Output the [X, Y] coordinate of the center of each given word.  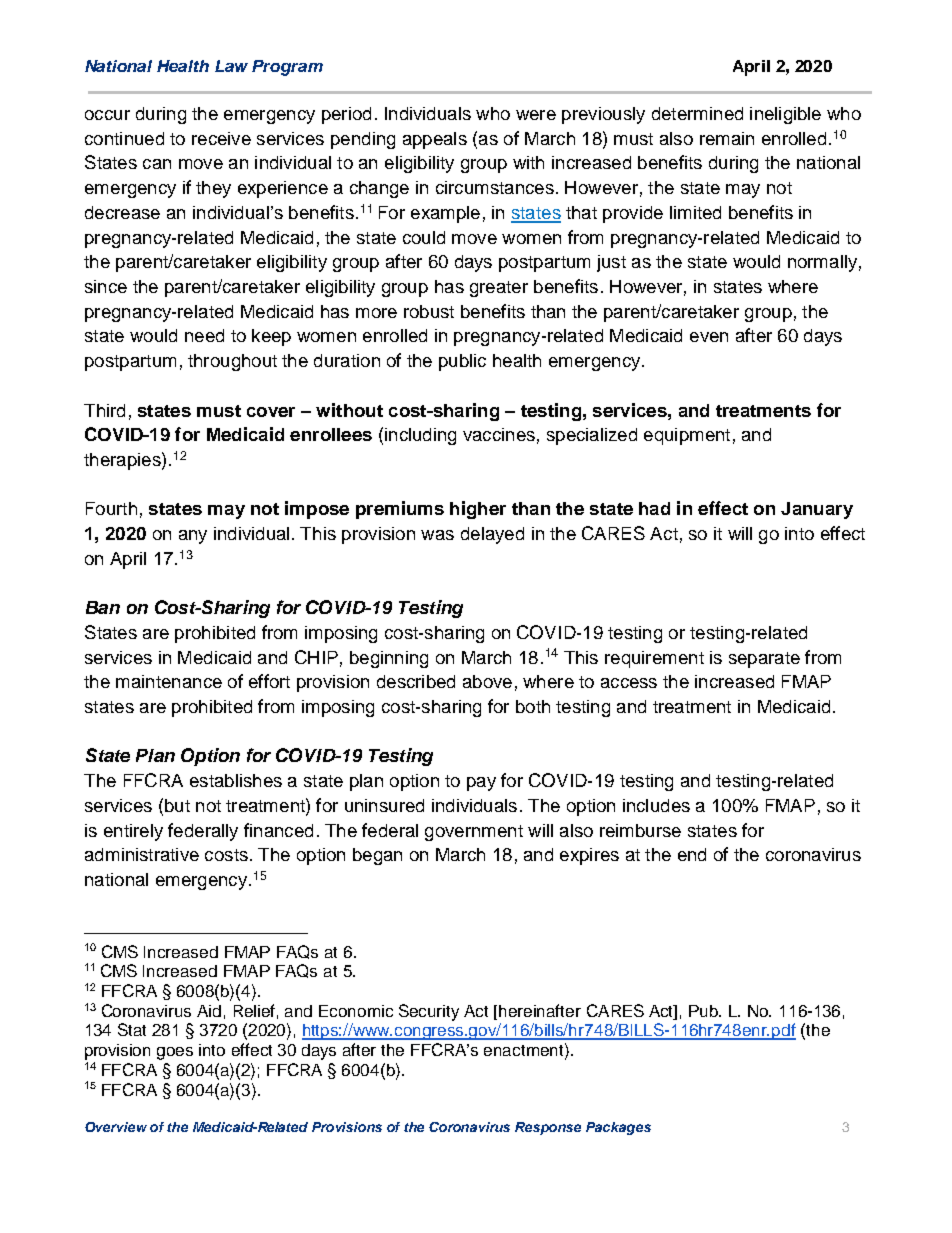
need [204, 335]
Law [231, 66]
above [487, 681]
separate [764, 660]
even [709, 337]
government [474, 833]
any [193, 537]
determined [697, 113]
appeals [435, 140]
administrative [142, 854]
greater [499, 289]
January [817, 510]
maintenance [169, 681]
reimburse [640, 830]
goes [175, 1053]
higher [478, 510]
